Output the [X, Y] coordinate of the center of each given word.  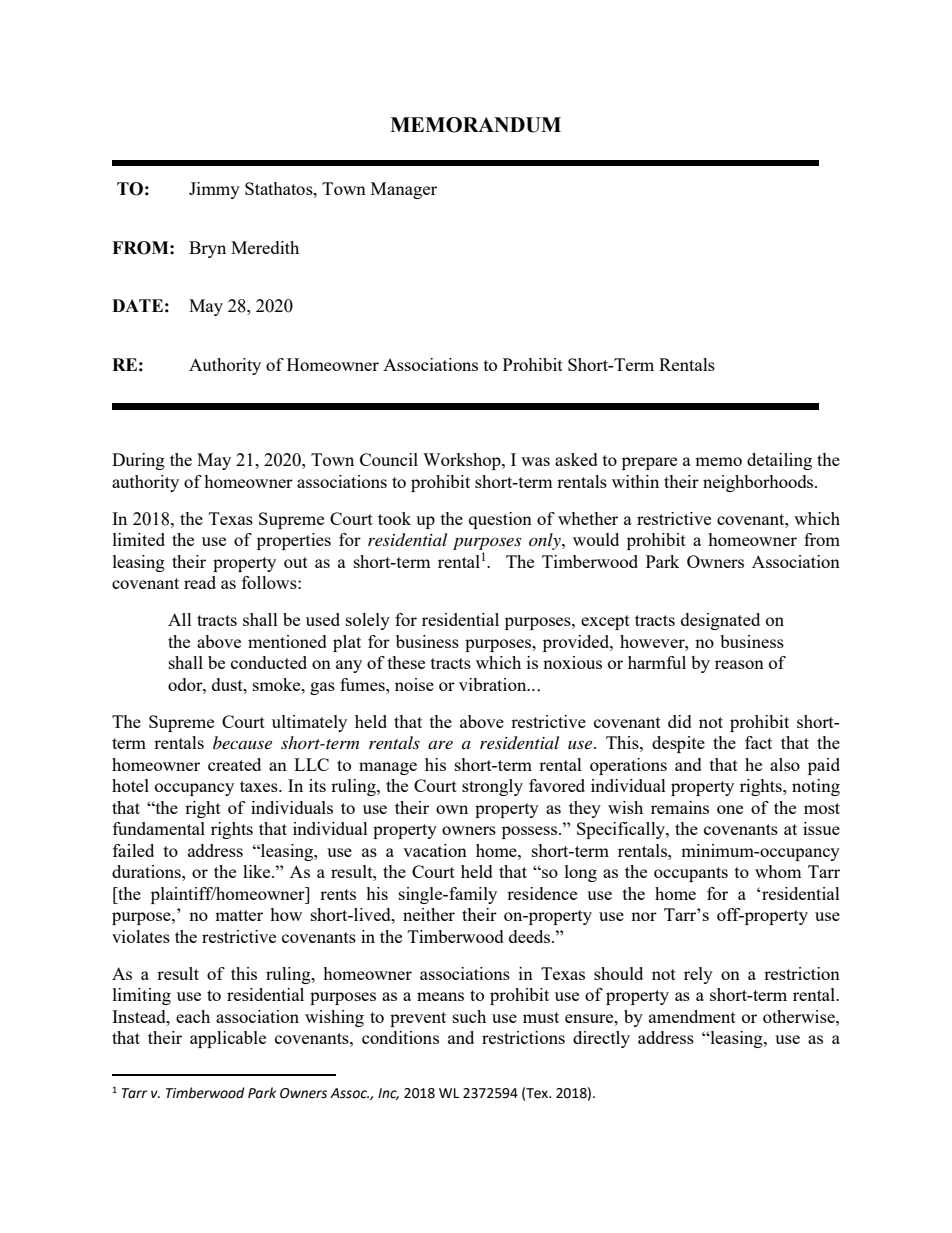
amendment [692, 1016]
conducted [269, 662]
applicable [228, 1039]
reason [739, 664]
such [469, 1016]
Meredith [265, 247]
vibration [494, 684]
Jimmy [214, 190]
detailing [779, 461]
